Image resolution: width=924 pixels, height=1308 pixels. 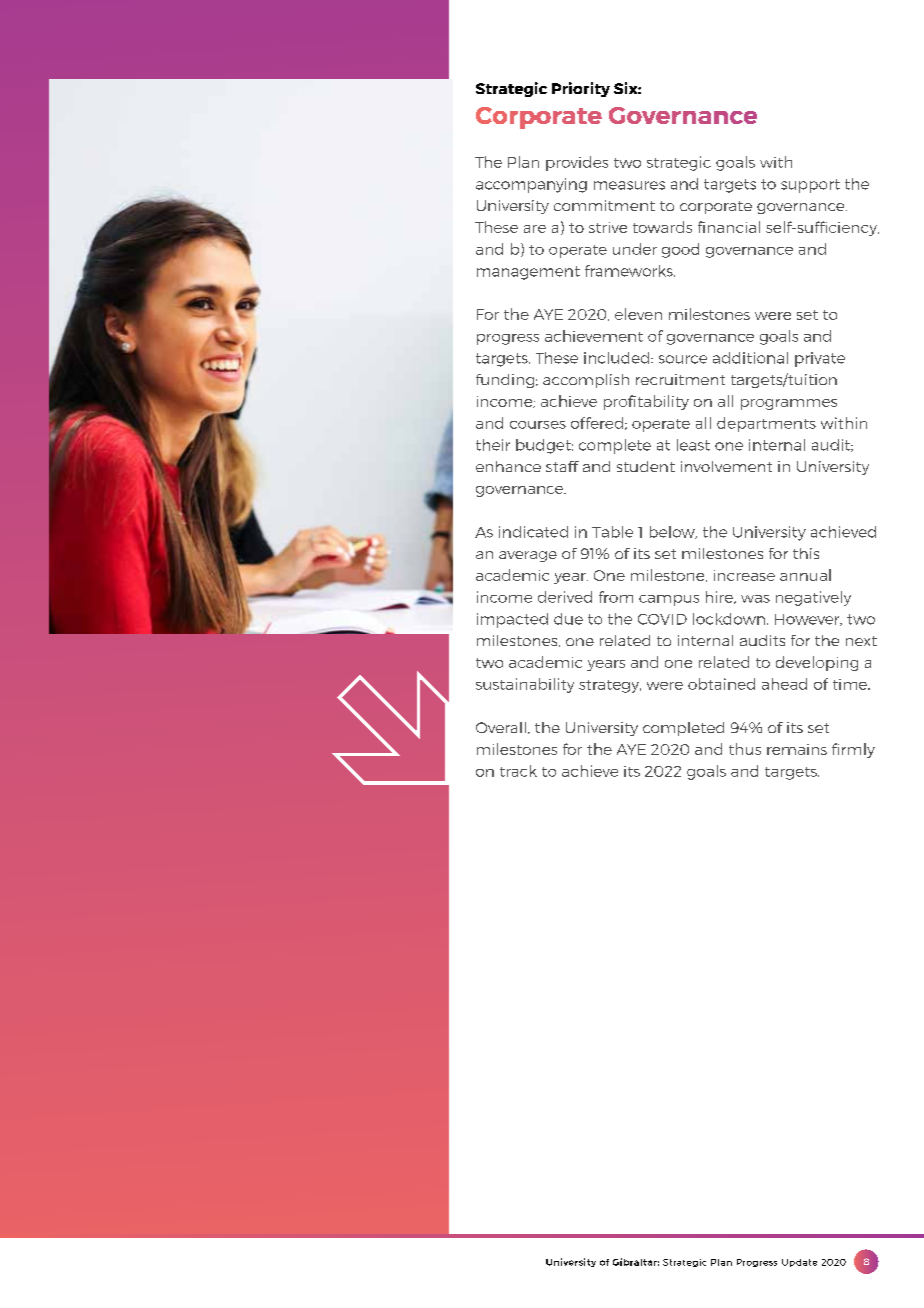 I want to click on accompanying, so click(x=531, y=185).
